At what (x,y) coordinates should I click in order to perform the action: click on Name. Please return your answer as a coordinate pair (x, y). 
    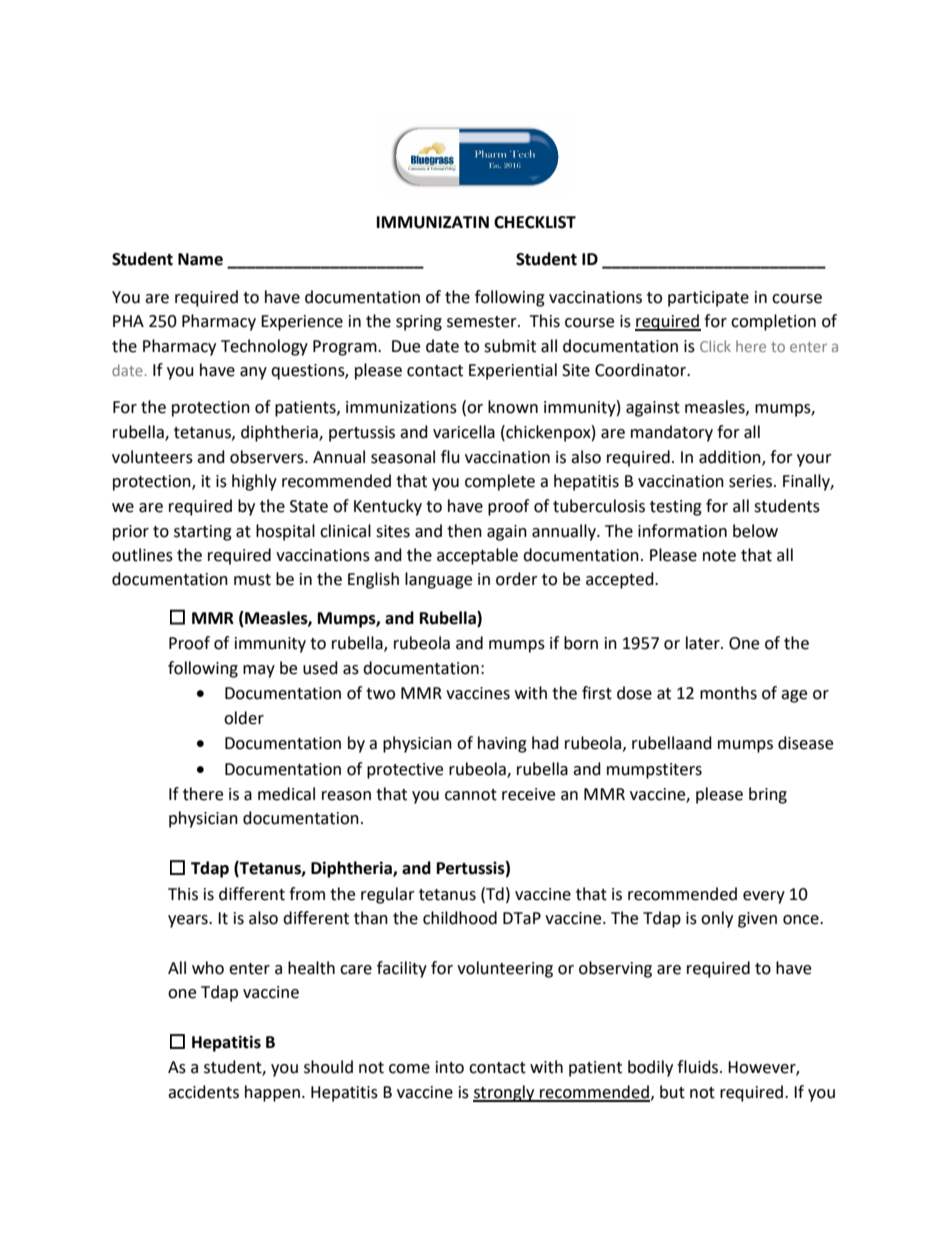
    Looking at the image, I should click on (200, 259).
